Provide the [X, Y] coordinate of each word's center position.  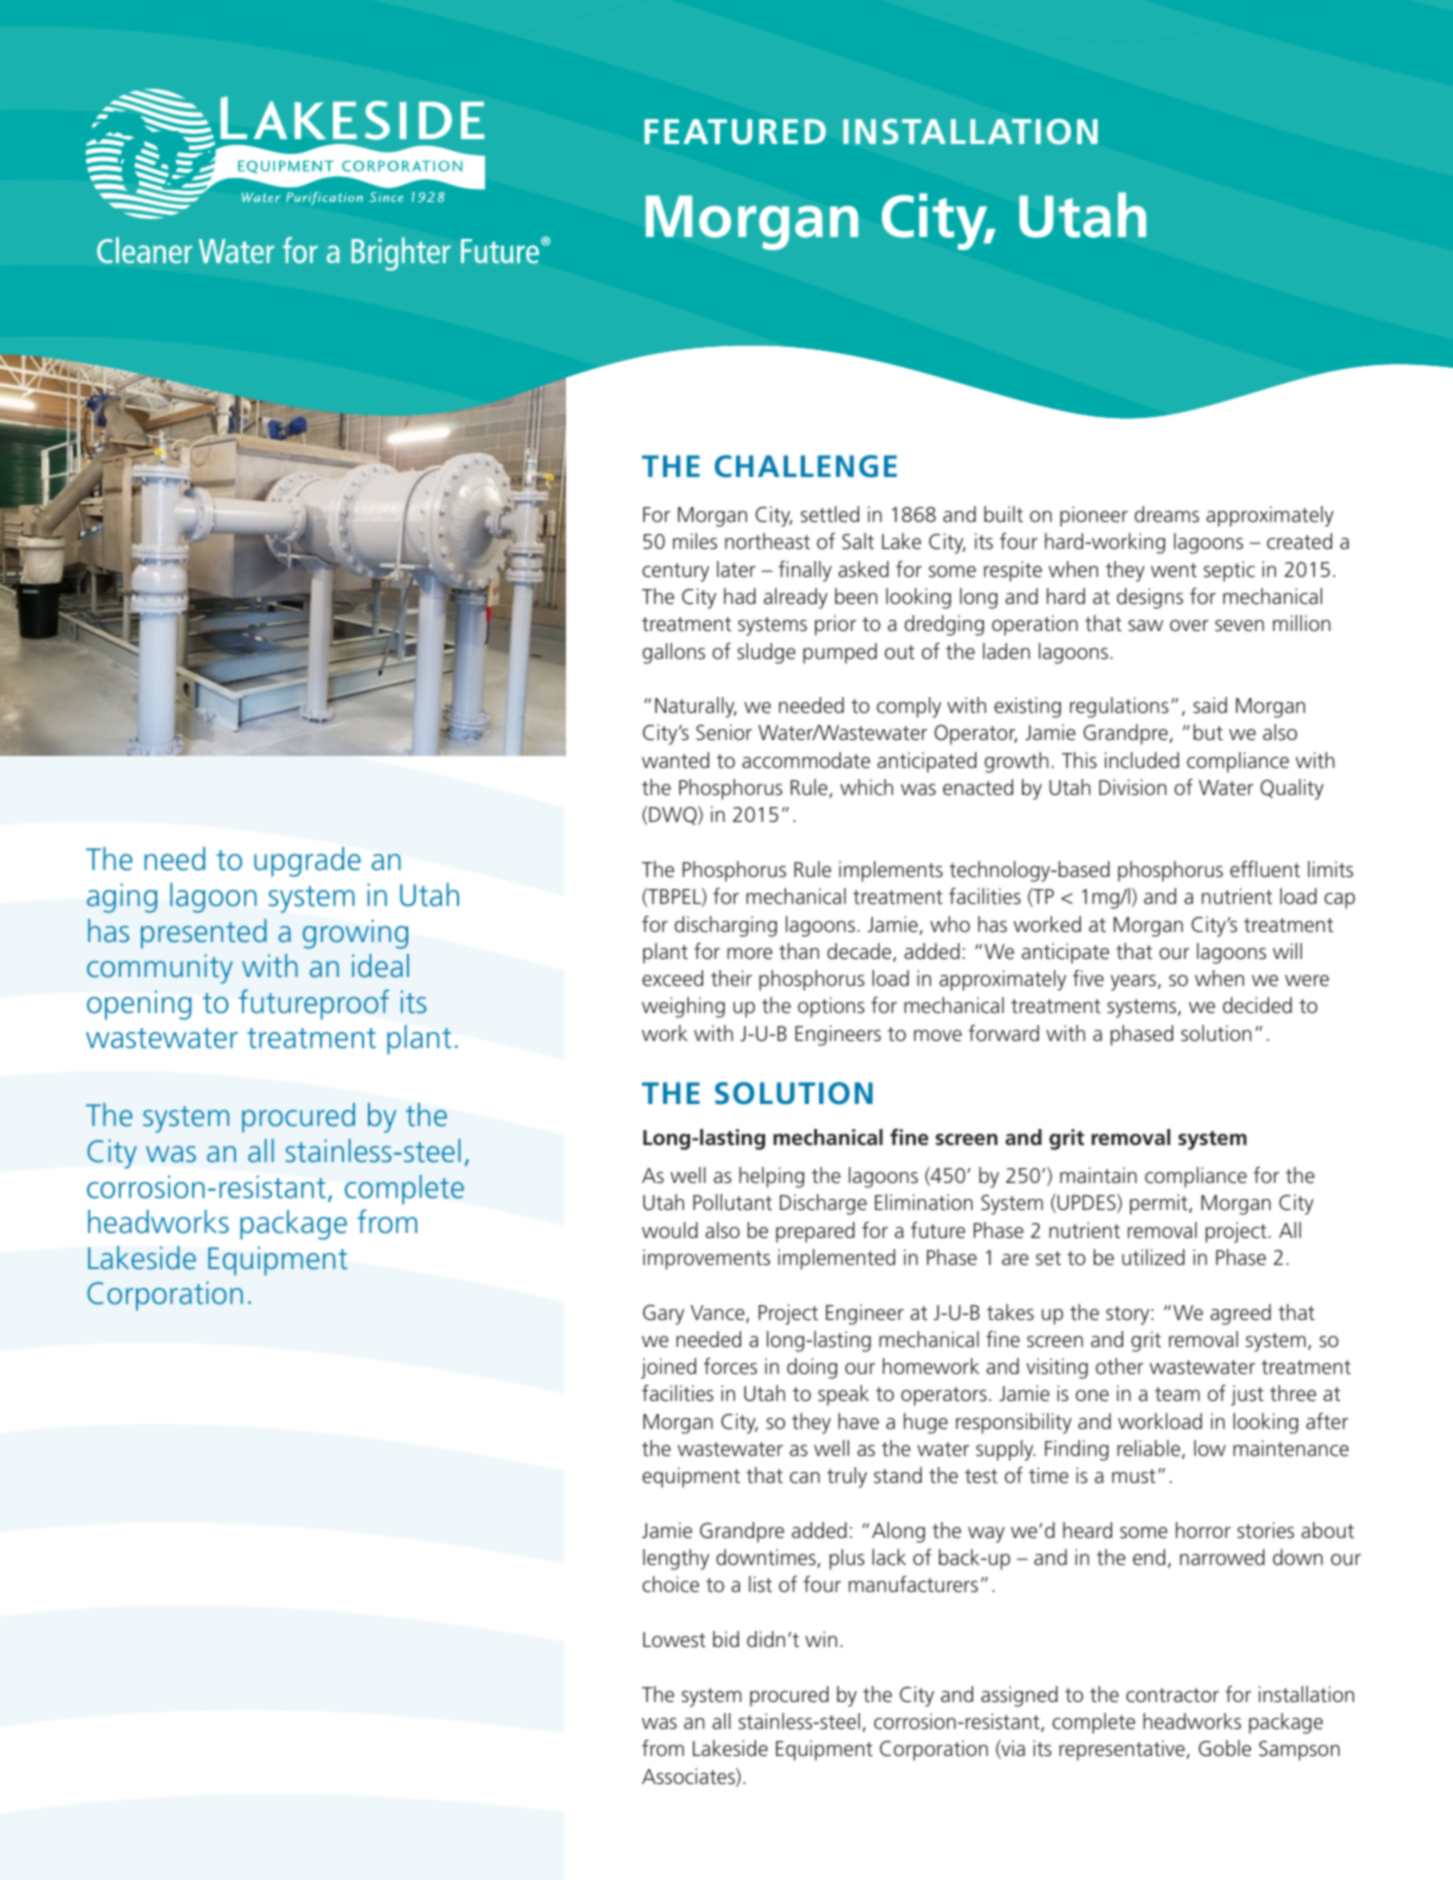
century [675, 572]
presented [204, 934]
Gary [663, 1315]
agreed [1240, 1314]
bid [726, 1639]
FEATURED [735, 132]
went [1174, 570]
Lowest [674, 1639]
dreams [1167, 514]
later [736, 569]
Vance [719, 1314]
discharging [726, 926]
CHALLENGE [806, 466]
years [1135, 983]
